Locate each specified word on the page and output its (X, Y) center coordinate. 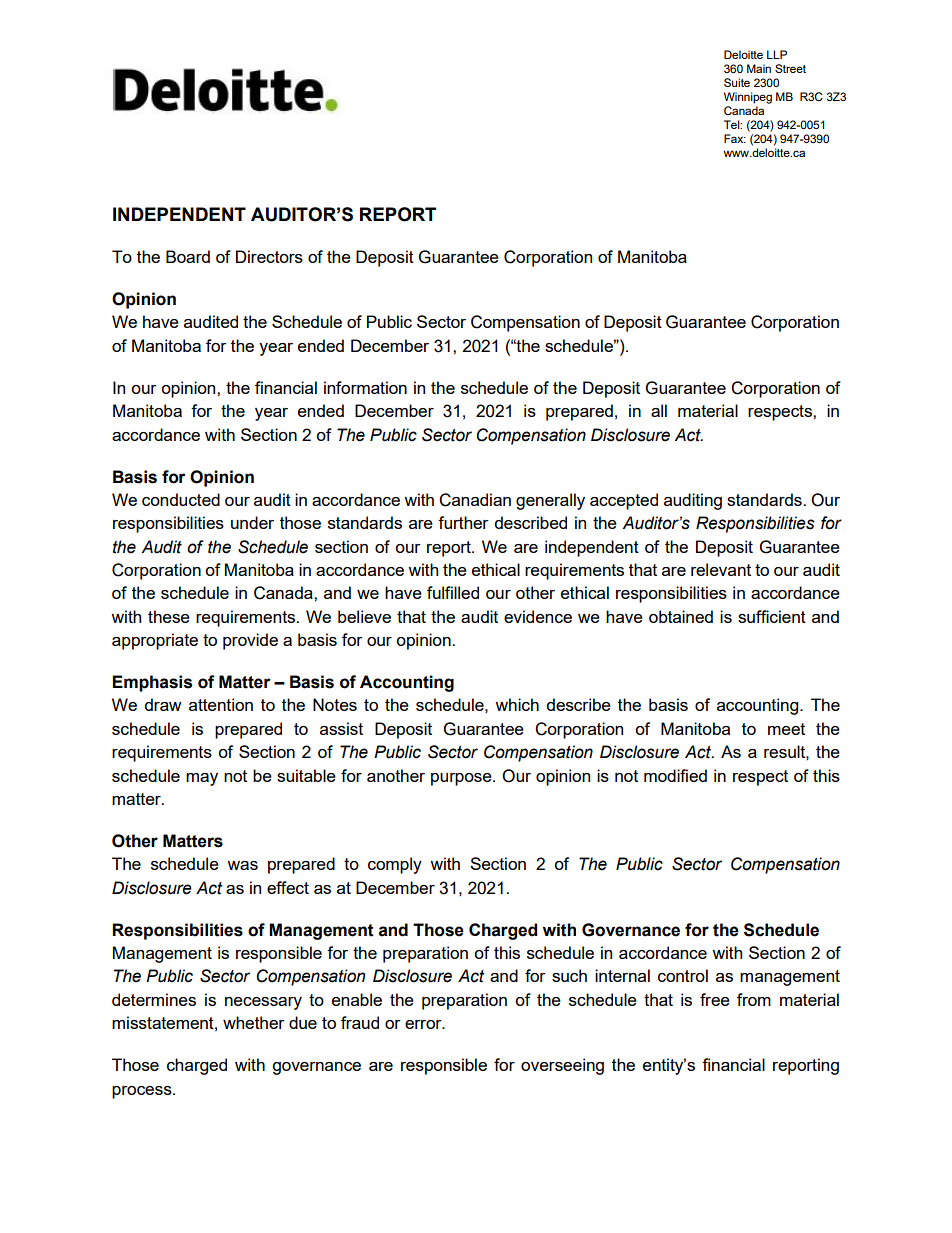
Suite (737, 82)
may (202, 779)
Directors (269, 256)
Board (188, 256)
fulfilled (453, 592)
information (365, 387)
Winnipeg (748, 98)
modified (675, 775)
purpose (462, 779)
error (424, 1024)
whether (254, 1022)
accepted (624, 501)
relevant (721, 569)
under (252, 522)
